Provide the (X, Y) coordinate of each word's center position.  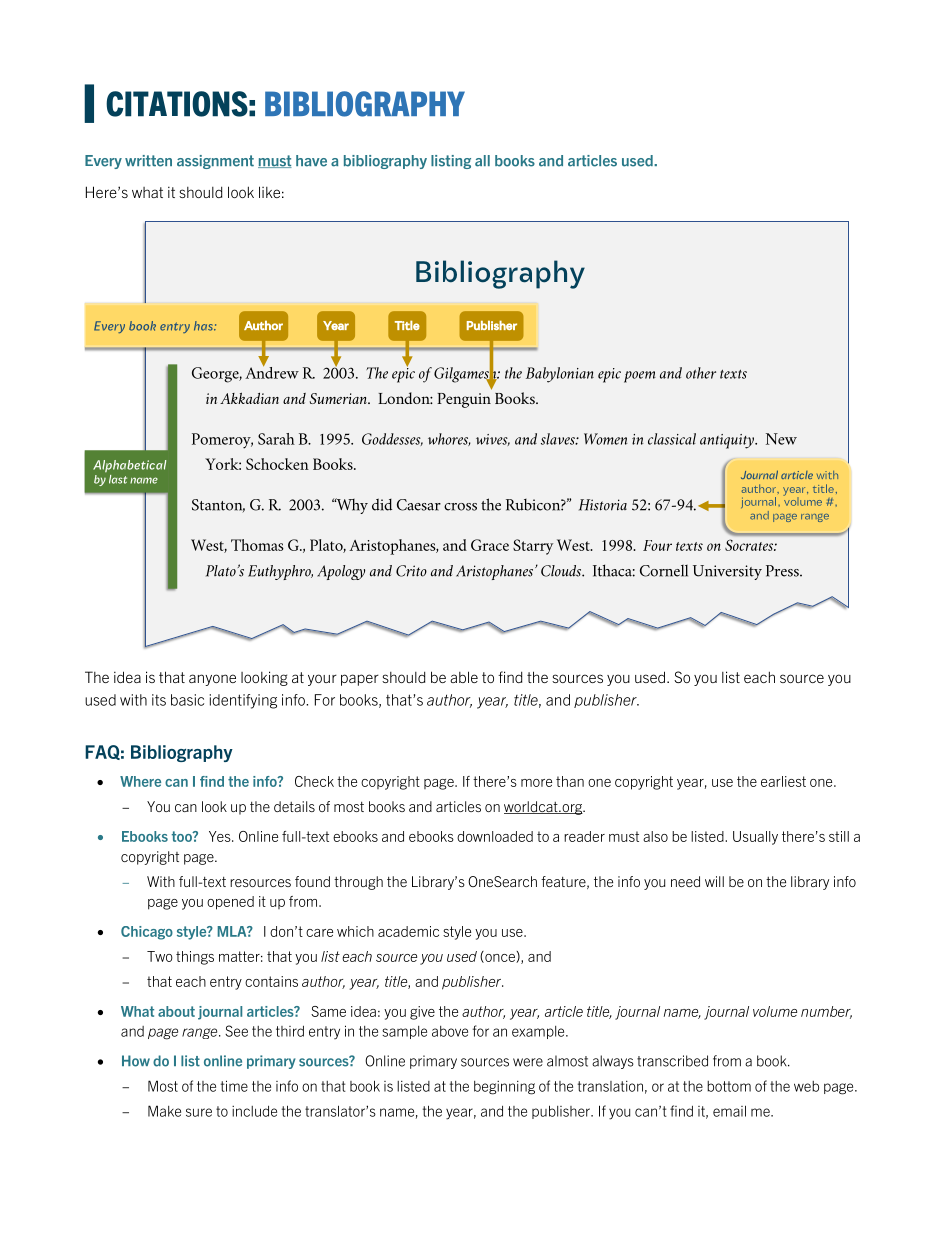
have (311, 161)
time (234, 1086)
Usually (755, 838)
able (464, 677)
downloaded (495, 836)
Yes (221, 836)
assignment (215, 162)
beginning (504, 1088)
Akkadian (249, 398)
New (781, 439)
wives (493, 440)
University (727, 572)
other (701, 373)
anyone (212, 680)
